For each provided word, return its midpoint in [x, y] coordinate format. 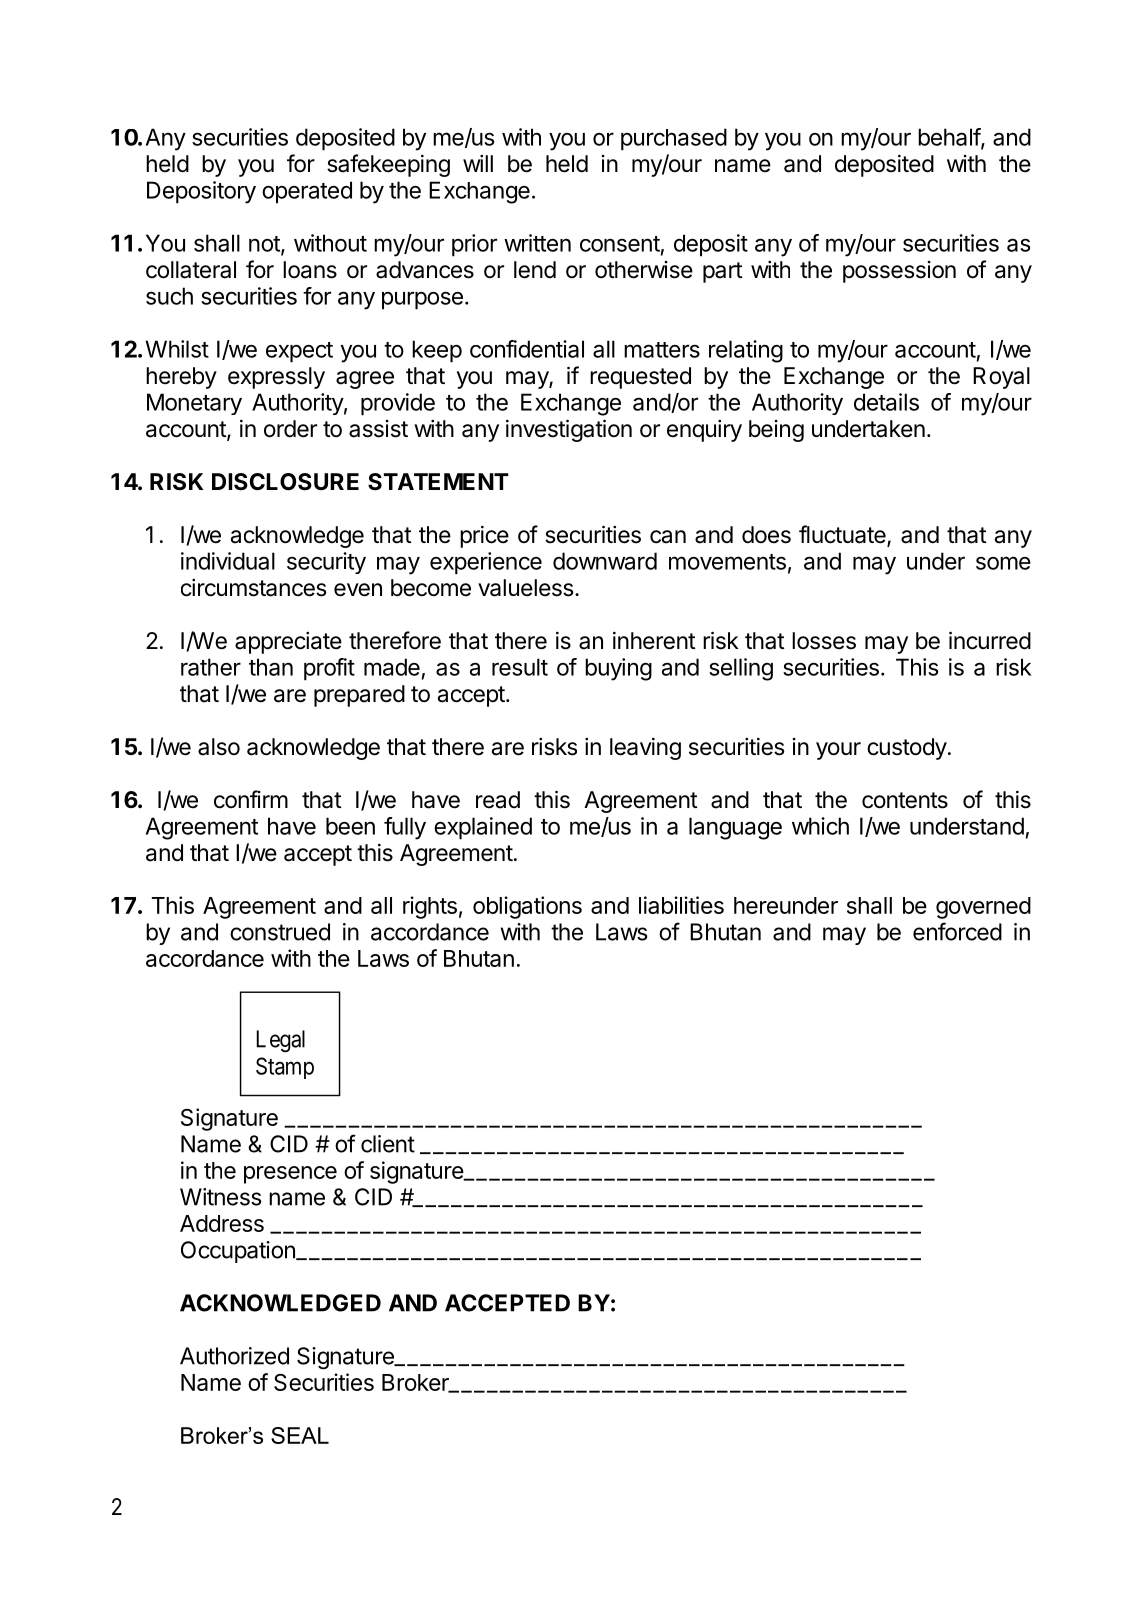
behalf [950, 138]
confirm [251, 799]
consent [620, 244]
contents [905, 800]
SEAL [300, 1435]
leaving [645, 748]
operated [307, 192]
